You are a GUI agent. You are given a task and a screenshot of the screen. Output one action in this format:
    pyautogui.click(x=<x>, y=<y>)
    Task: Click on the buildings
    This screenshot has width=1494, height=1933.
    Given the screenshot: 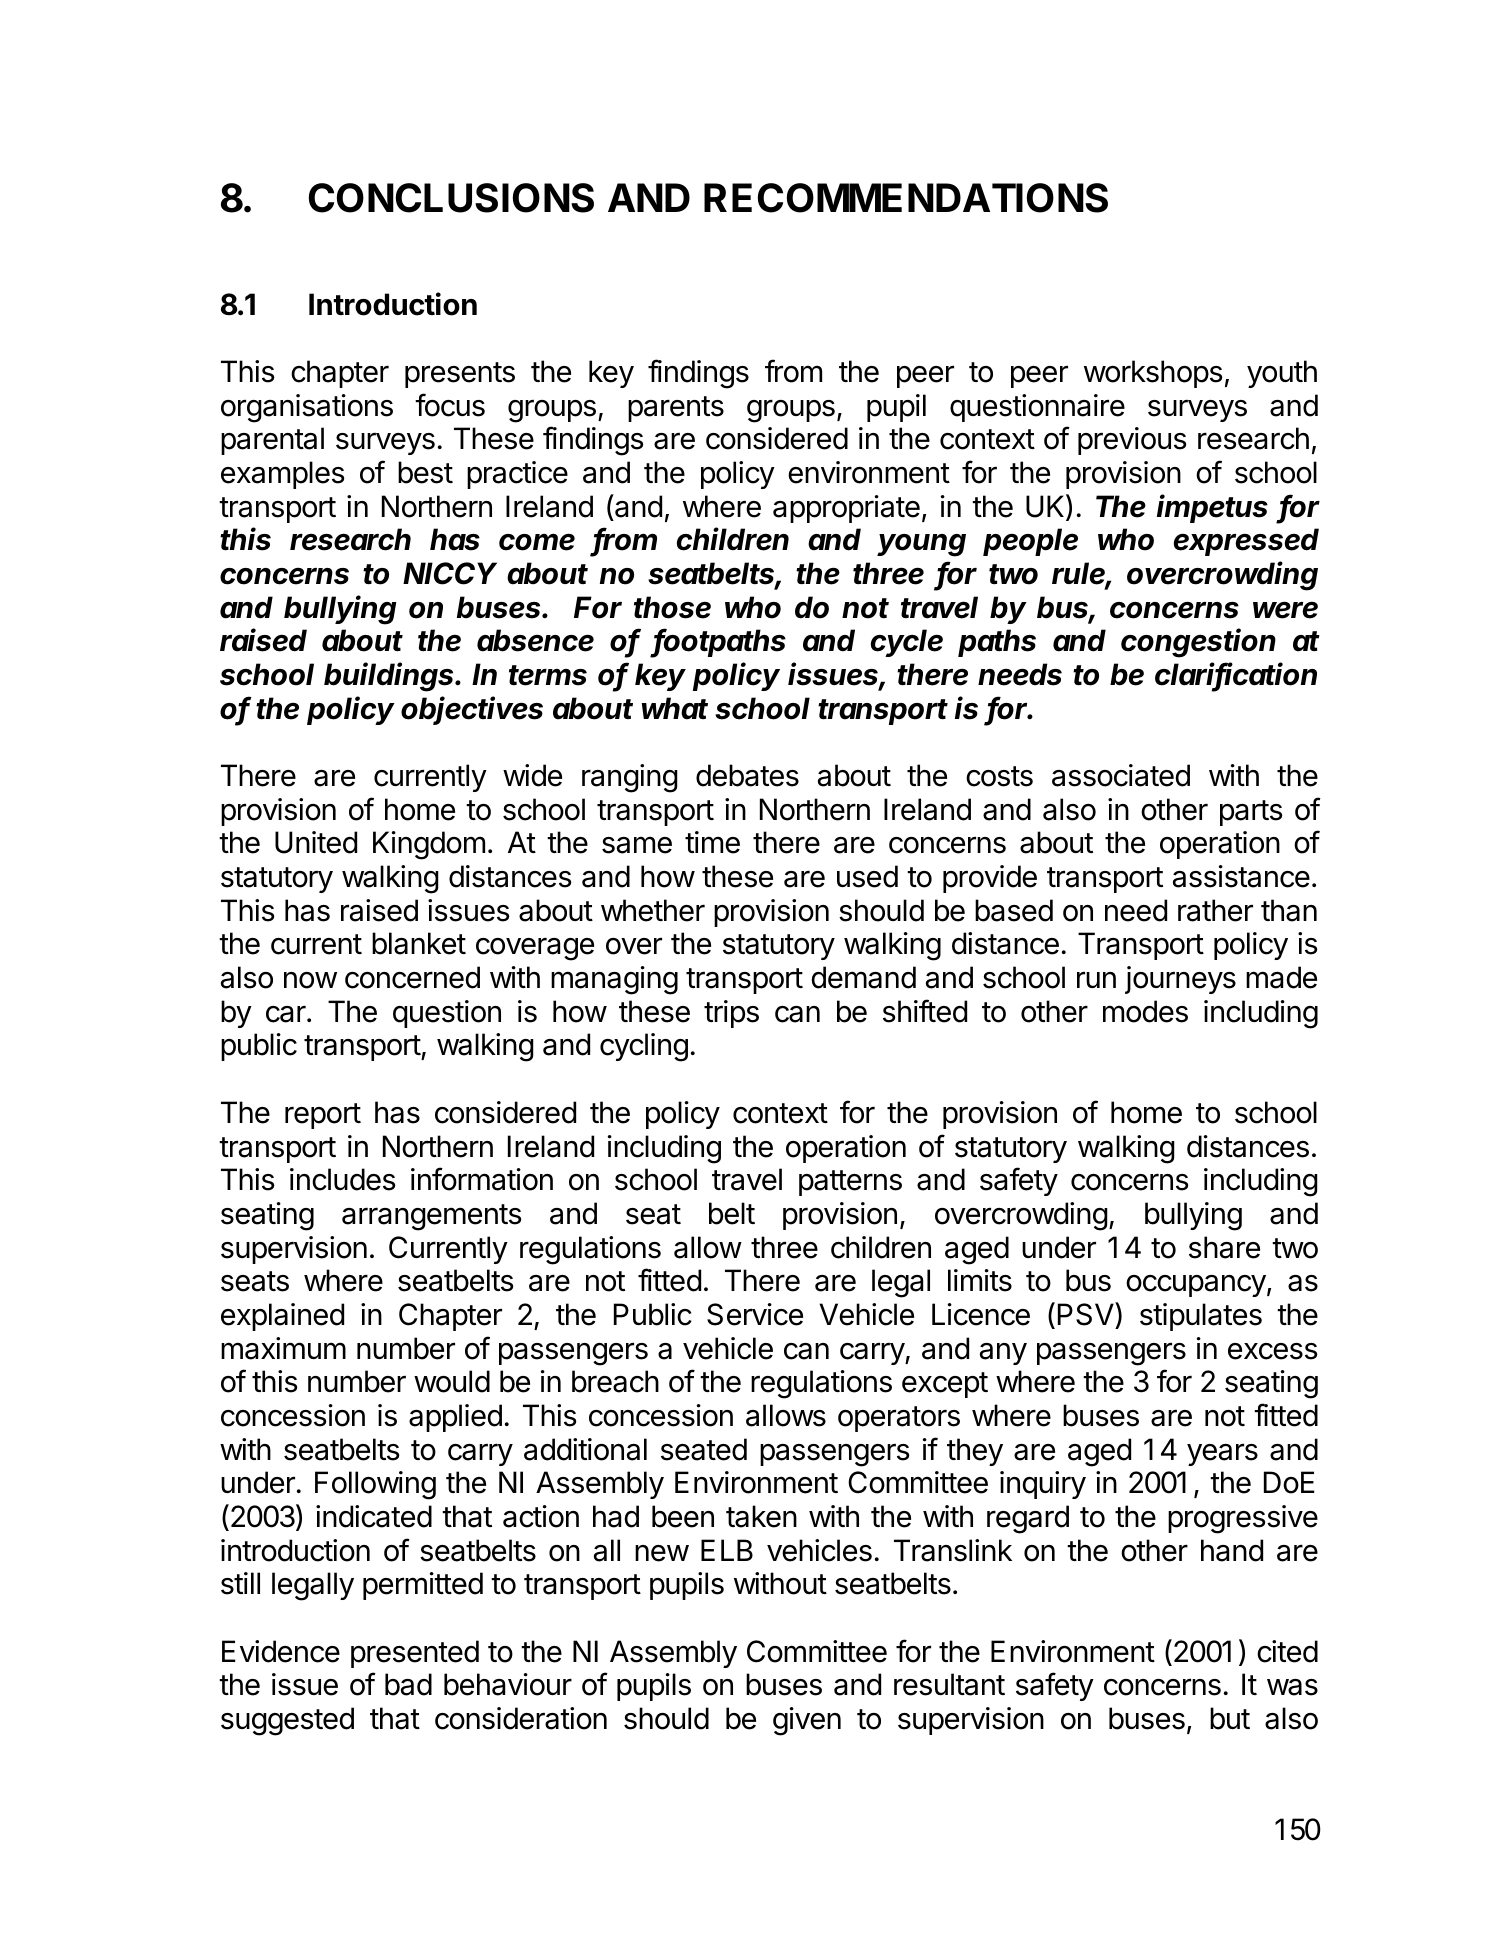 What is the action you would take?
    pyautogui.click(x=390, y=677)
